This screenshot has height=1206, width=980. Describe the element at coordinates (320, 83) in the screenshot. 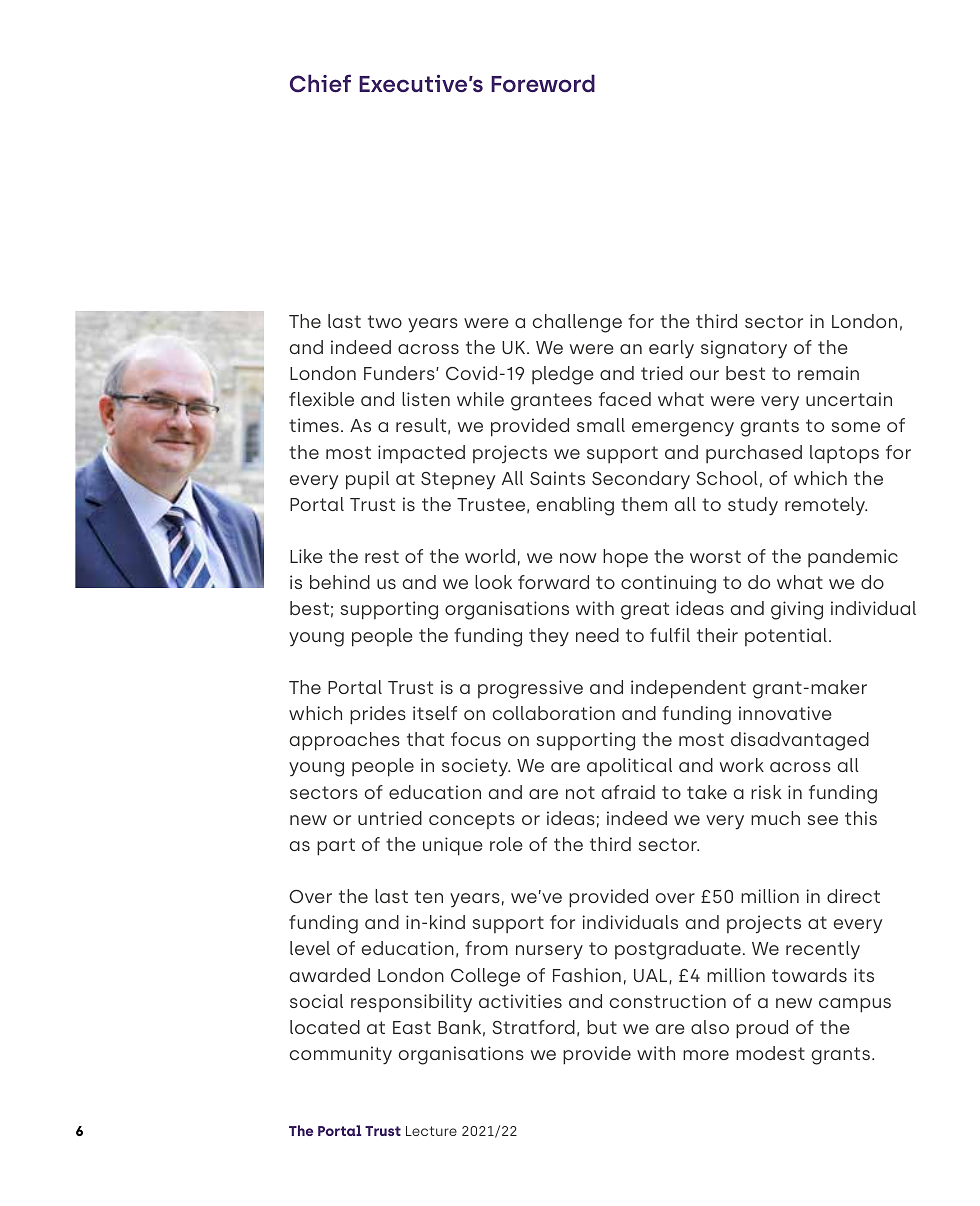

I see `Chief` at that location.
